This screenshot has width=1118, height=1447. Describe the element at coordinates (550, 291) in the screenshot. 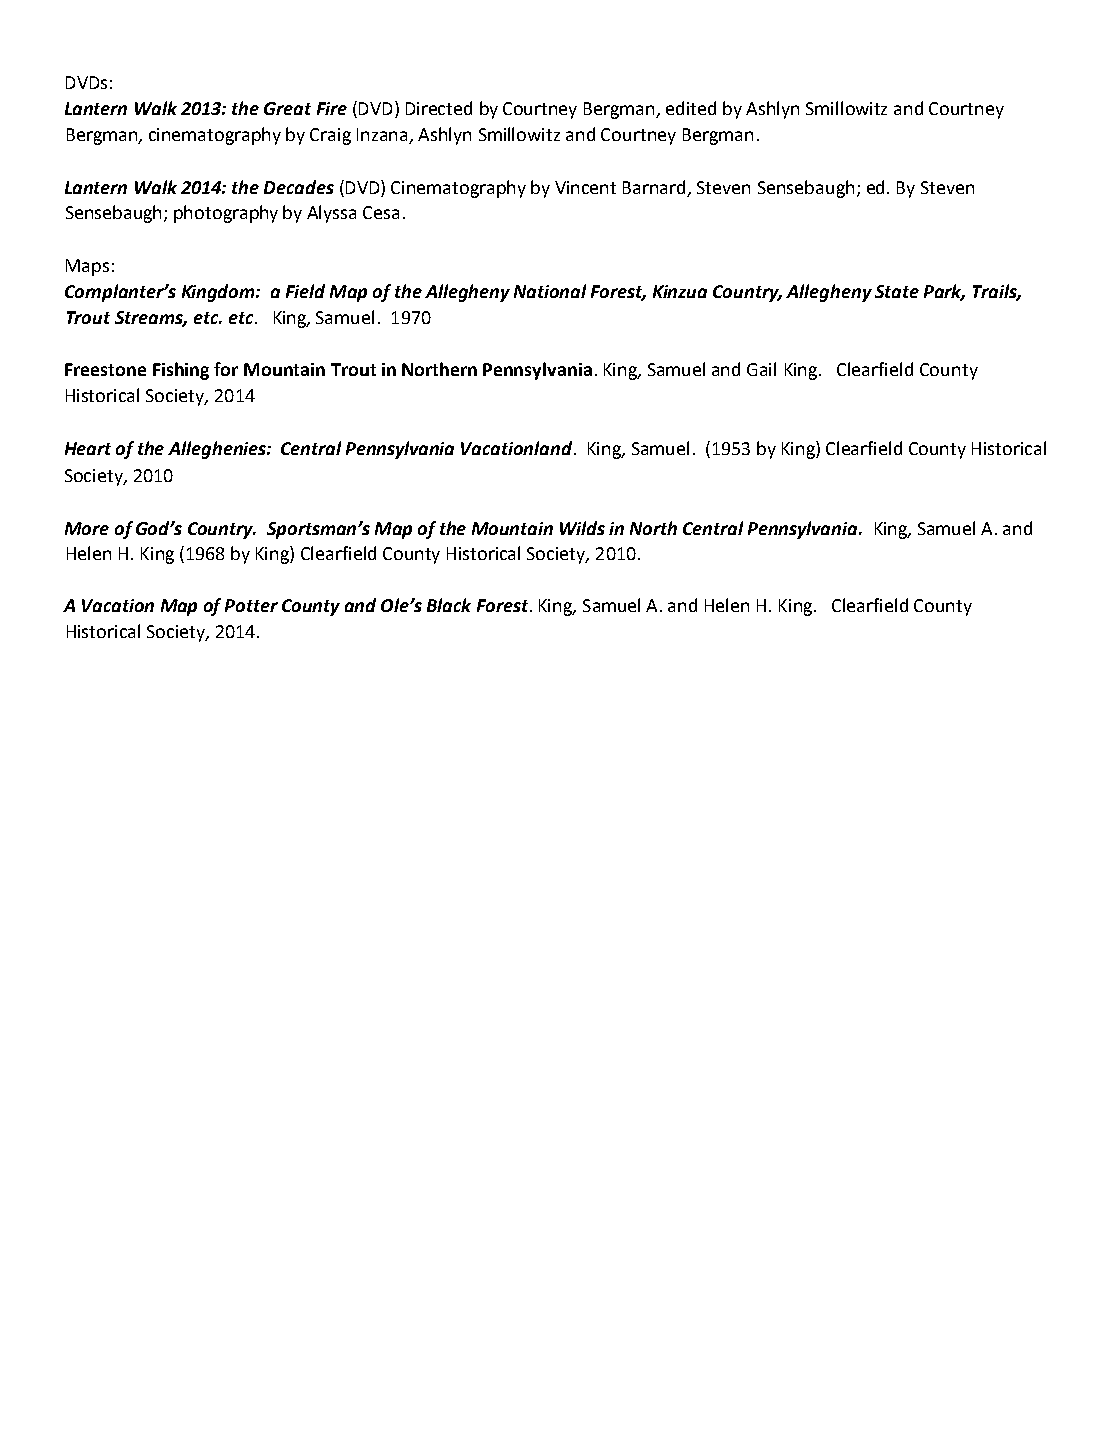

I see `National` at that location.
